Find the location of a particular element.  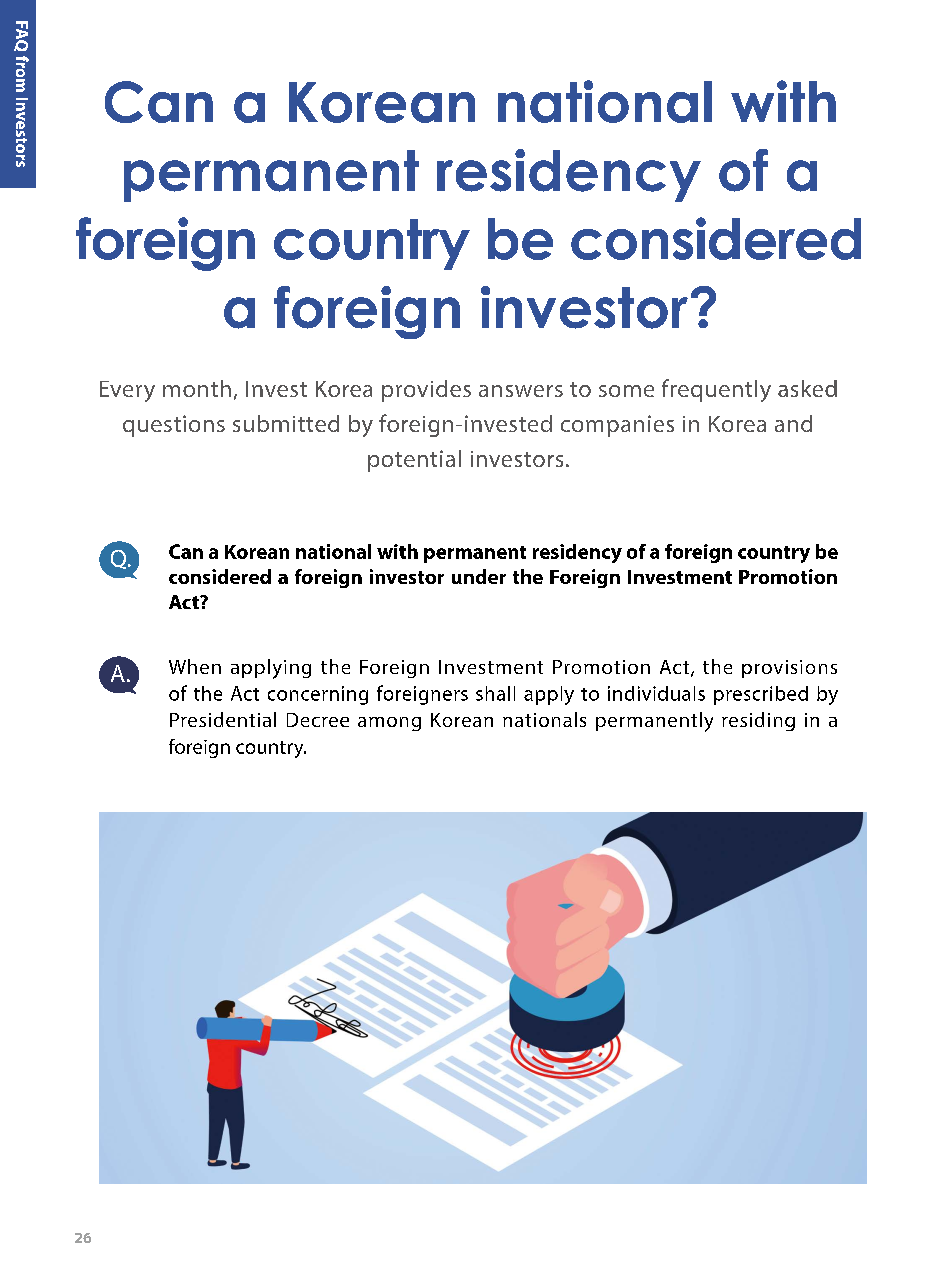

some is located at coordinates (626, 391).
